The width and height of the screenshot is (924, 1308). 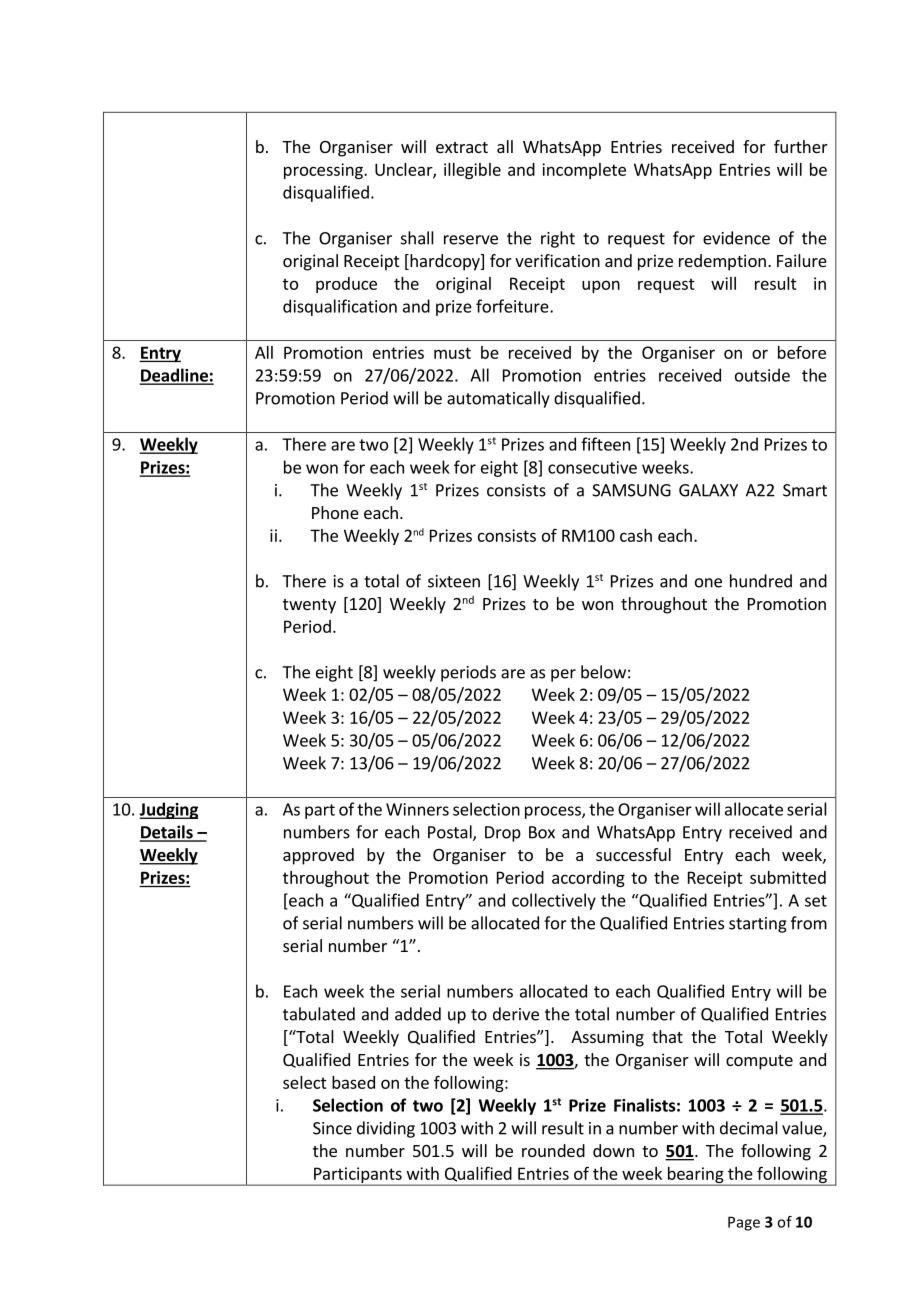 What do you see at coordinates (553, 1150) in the screenshot?
I see `rounded` at bounding box center [553, 1150].
